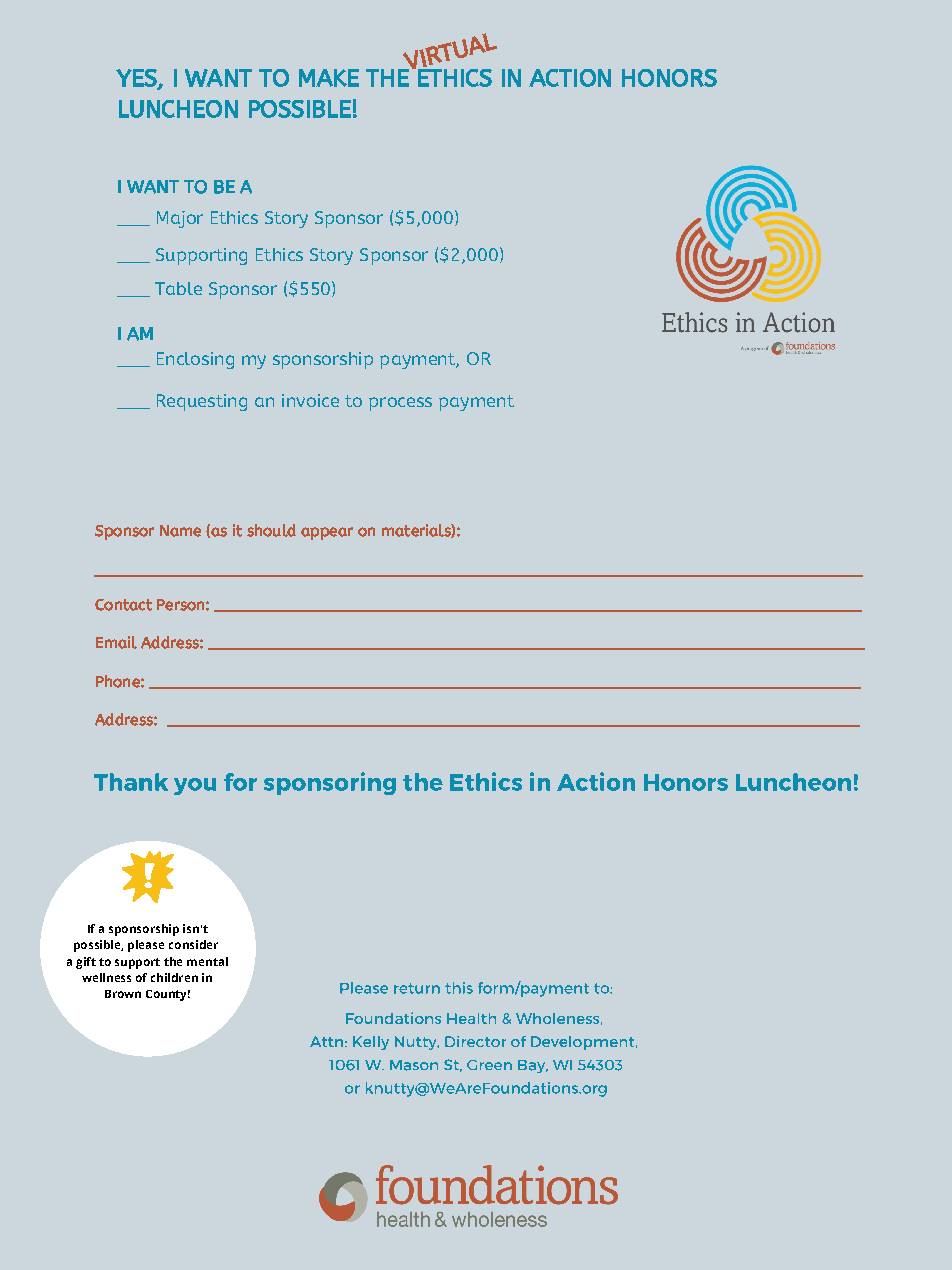  I want to click on process, so click(400, 404).
